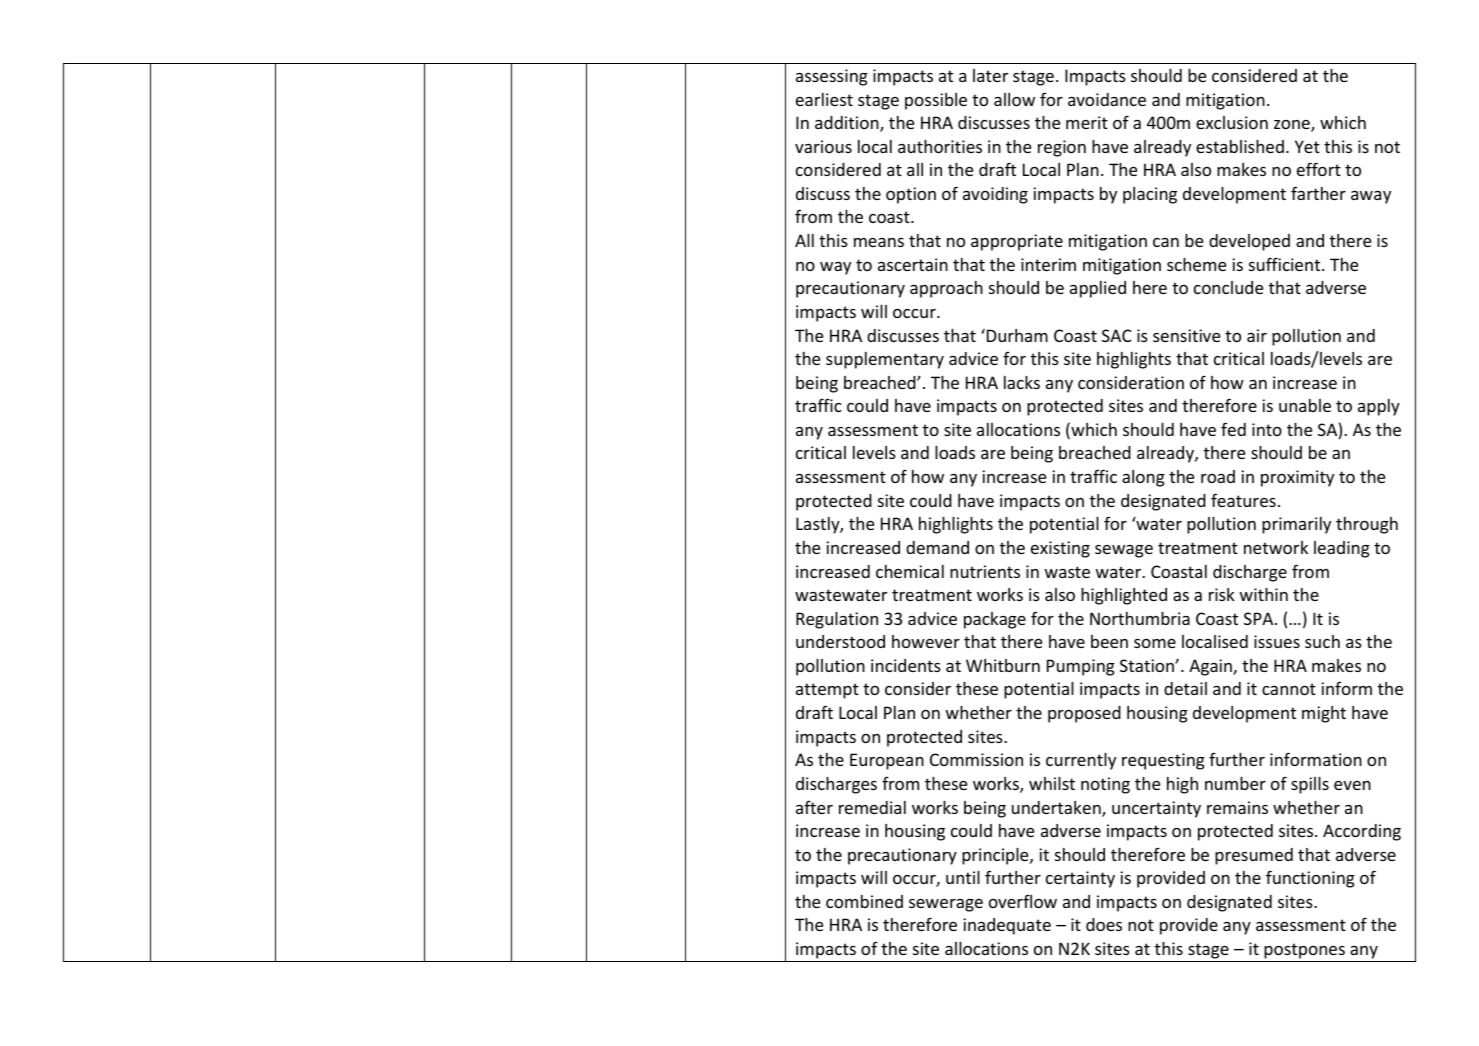  I want to click on primarily, so click(1296, 525).
